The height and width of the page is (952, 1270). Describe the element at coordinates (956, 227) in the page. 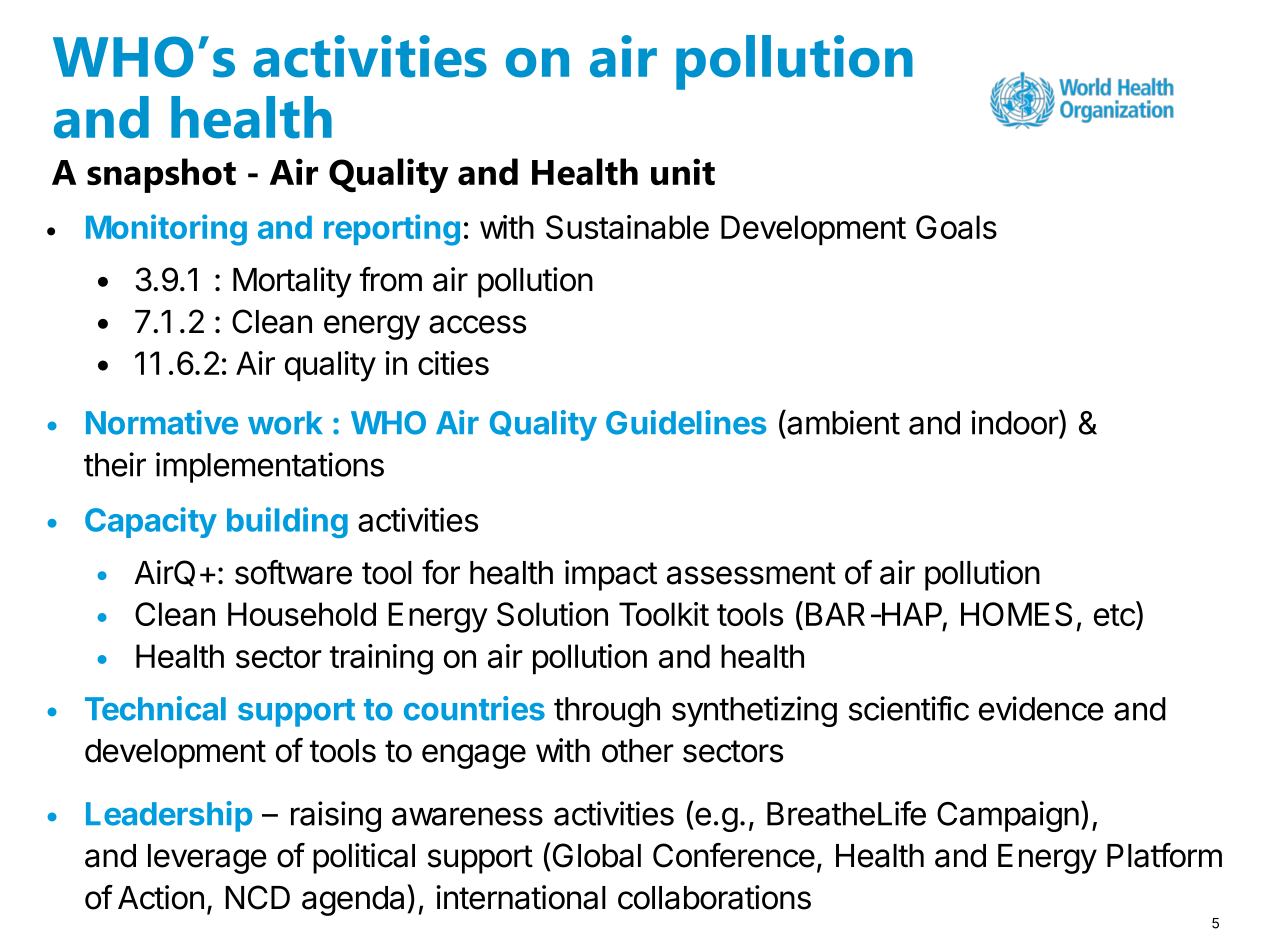

I see `Goals` at that location.
